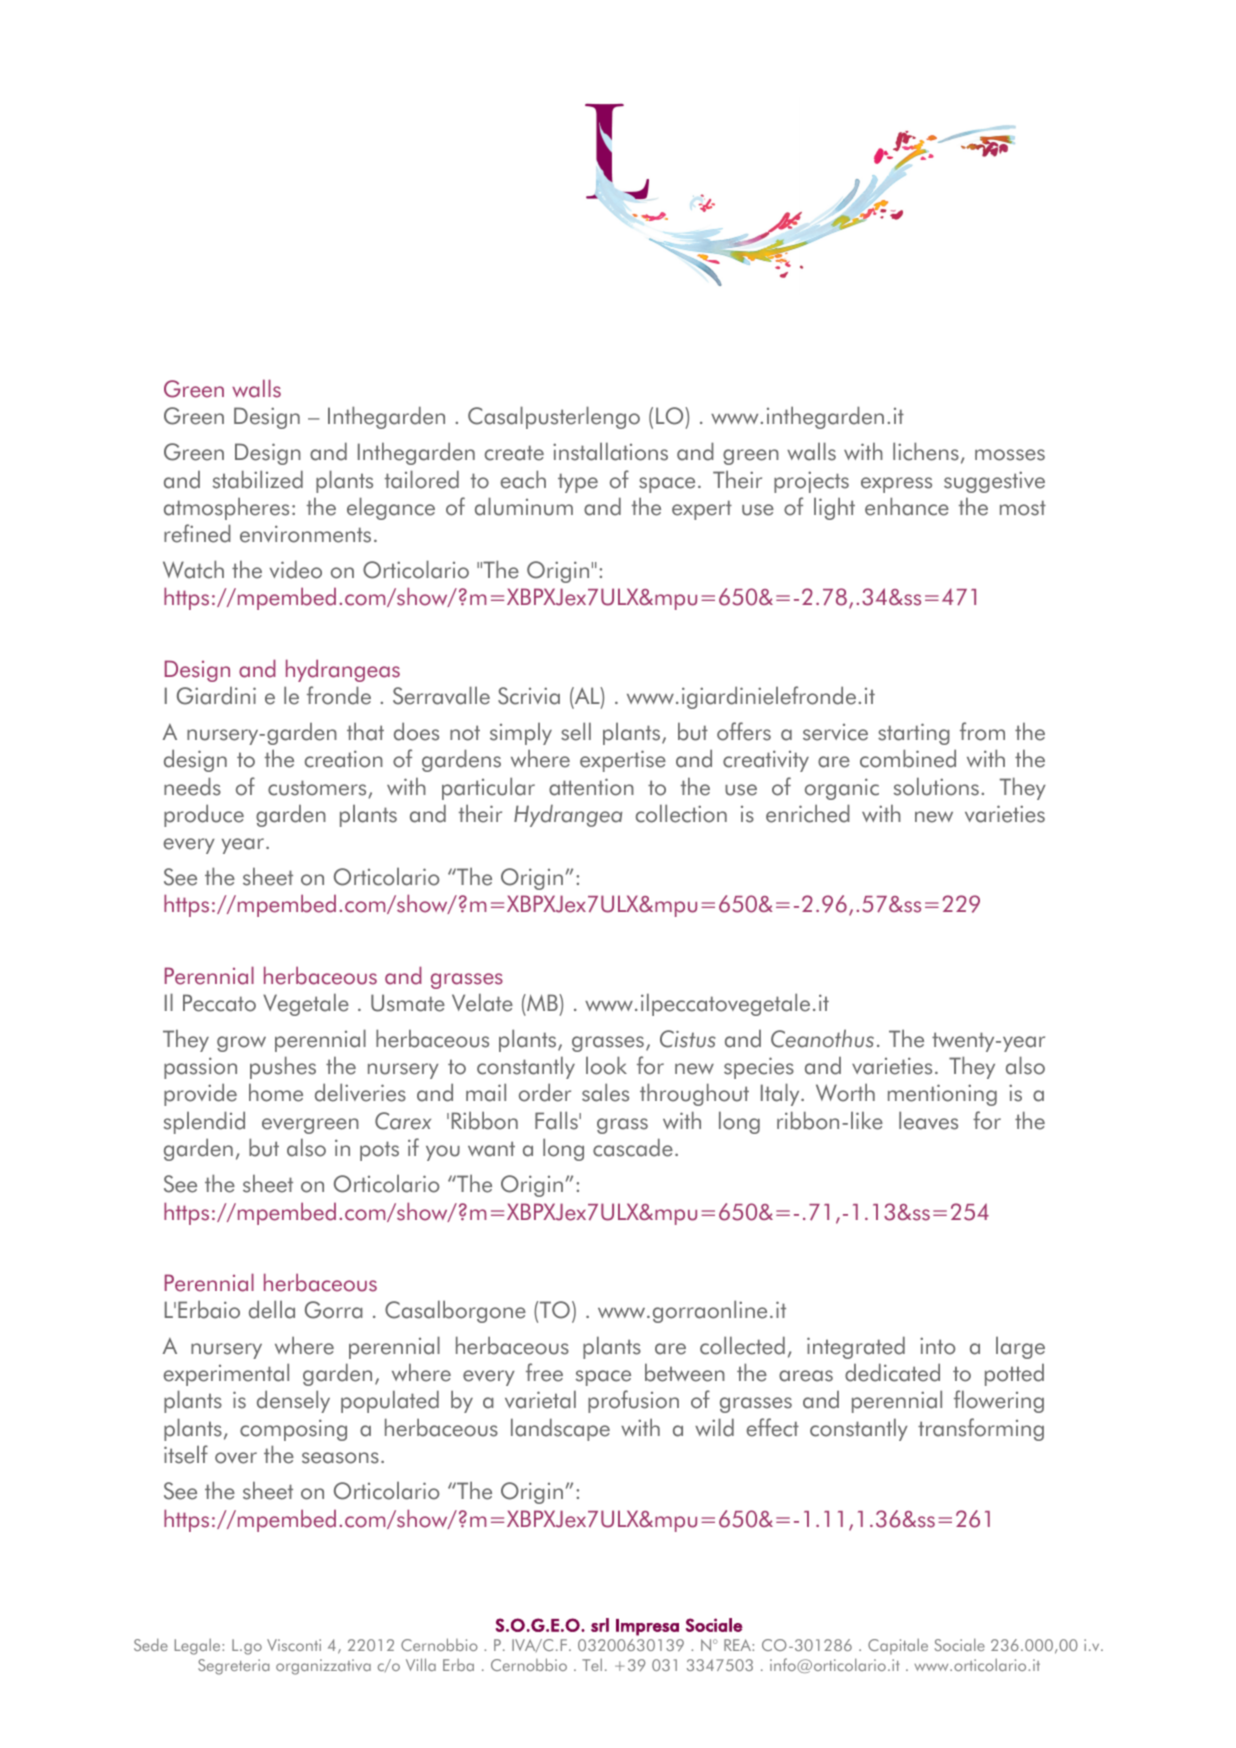 Image resolution: width=1236 pixels, height=1748 pixels. Describe the element at coordinates (258, 479) in the screenshot. I see `stabilized` at that location.
